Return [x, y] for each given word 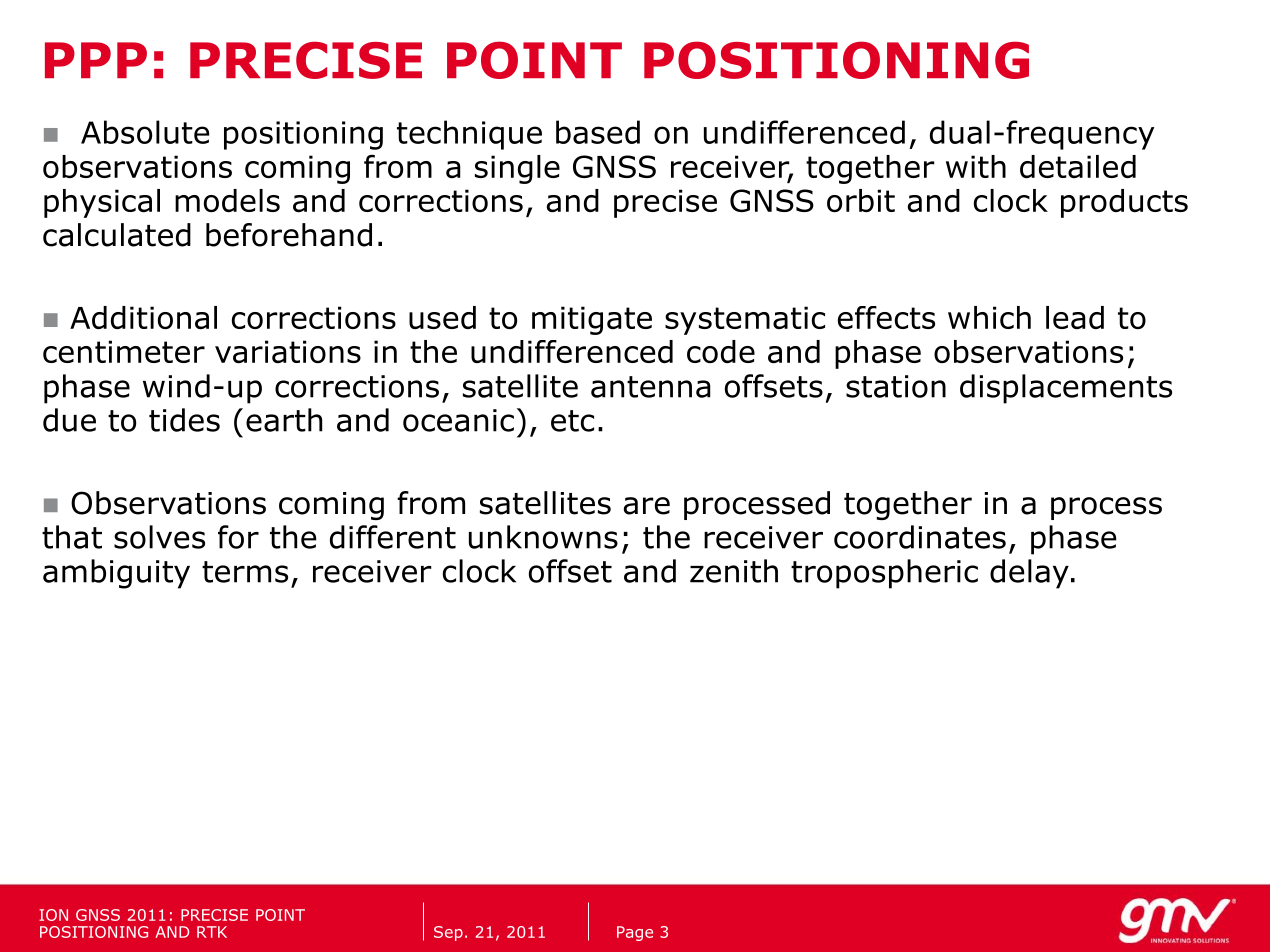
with [976, 166]
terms [245, 572]
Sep [448, 933]
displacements [1066, 389]
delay [1029, 574]
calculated [117, 235]
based [598, 132]
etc [572, 421]
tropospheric [884, 574]
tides [184, 420]
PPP [96, 60]
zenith [734, 571]
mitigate [592, 320]
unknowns [543, 537]
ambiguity [116, 574]
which [989, 317]
